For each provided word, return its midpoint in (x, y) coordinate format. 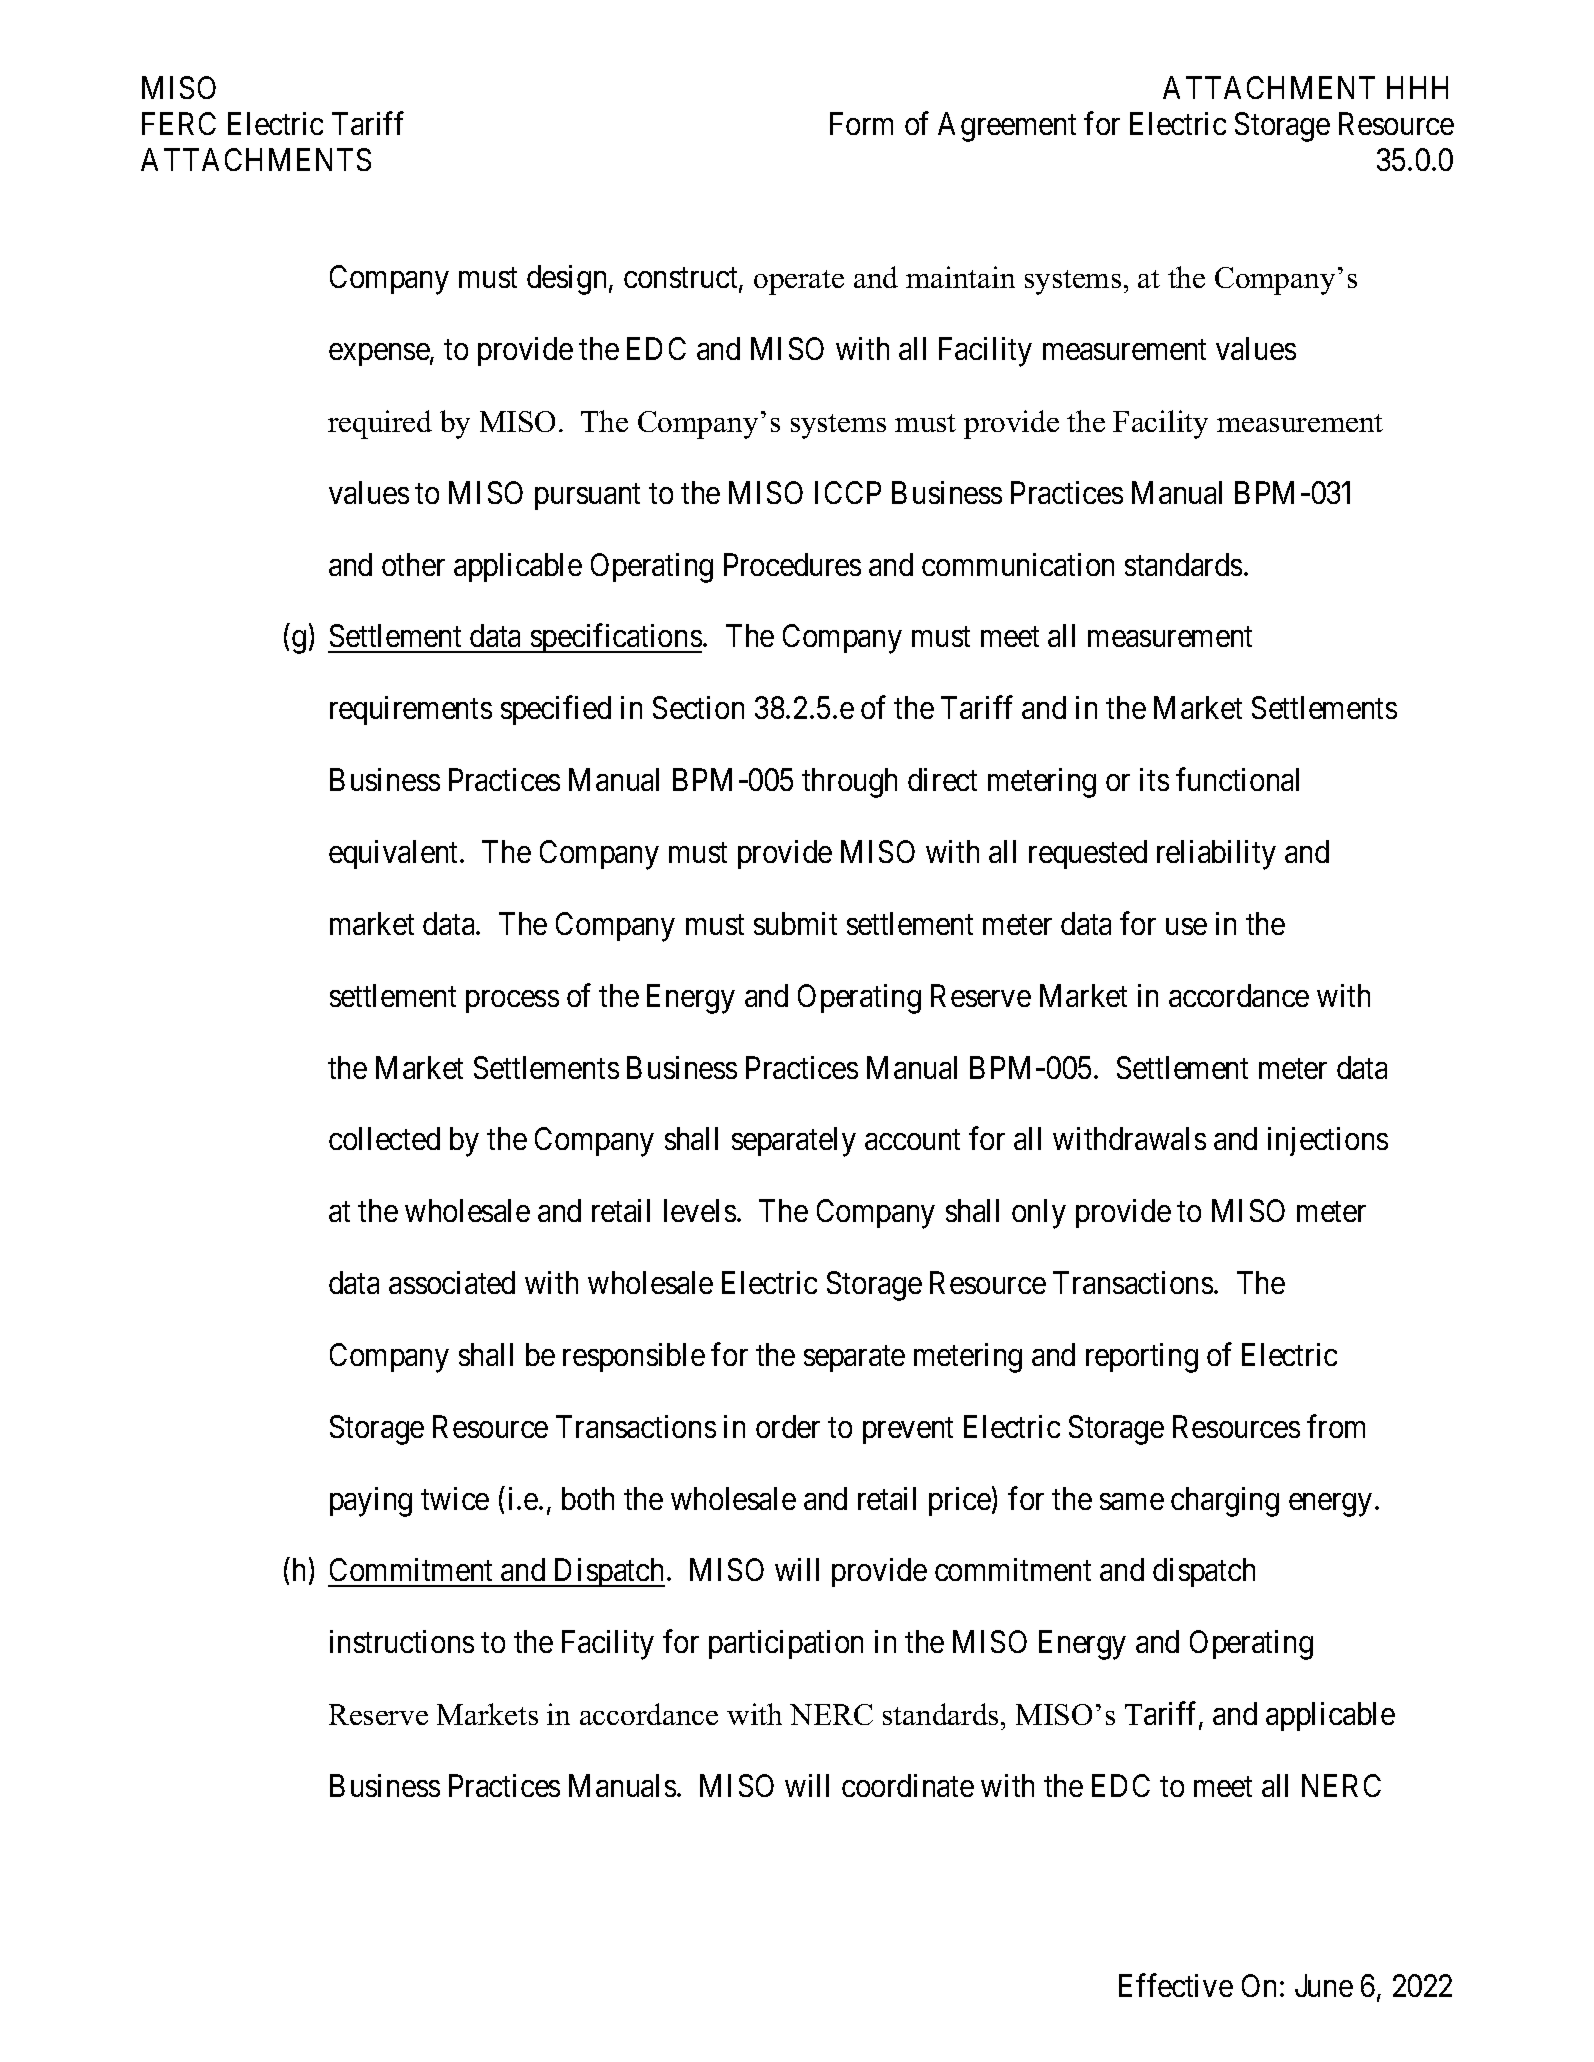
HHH (1417, 87)
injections (1328, 1141)
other (413, 564)
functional (1237, 779)
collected (384, 1138)
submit (795, 923)
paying (371, 1502)
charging (1225, 1502)
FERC (179, 123)
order (788, 1426)
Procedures (792, 564)
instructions (402, 1641)
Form (861, 123)
